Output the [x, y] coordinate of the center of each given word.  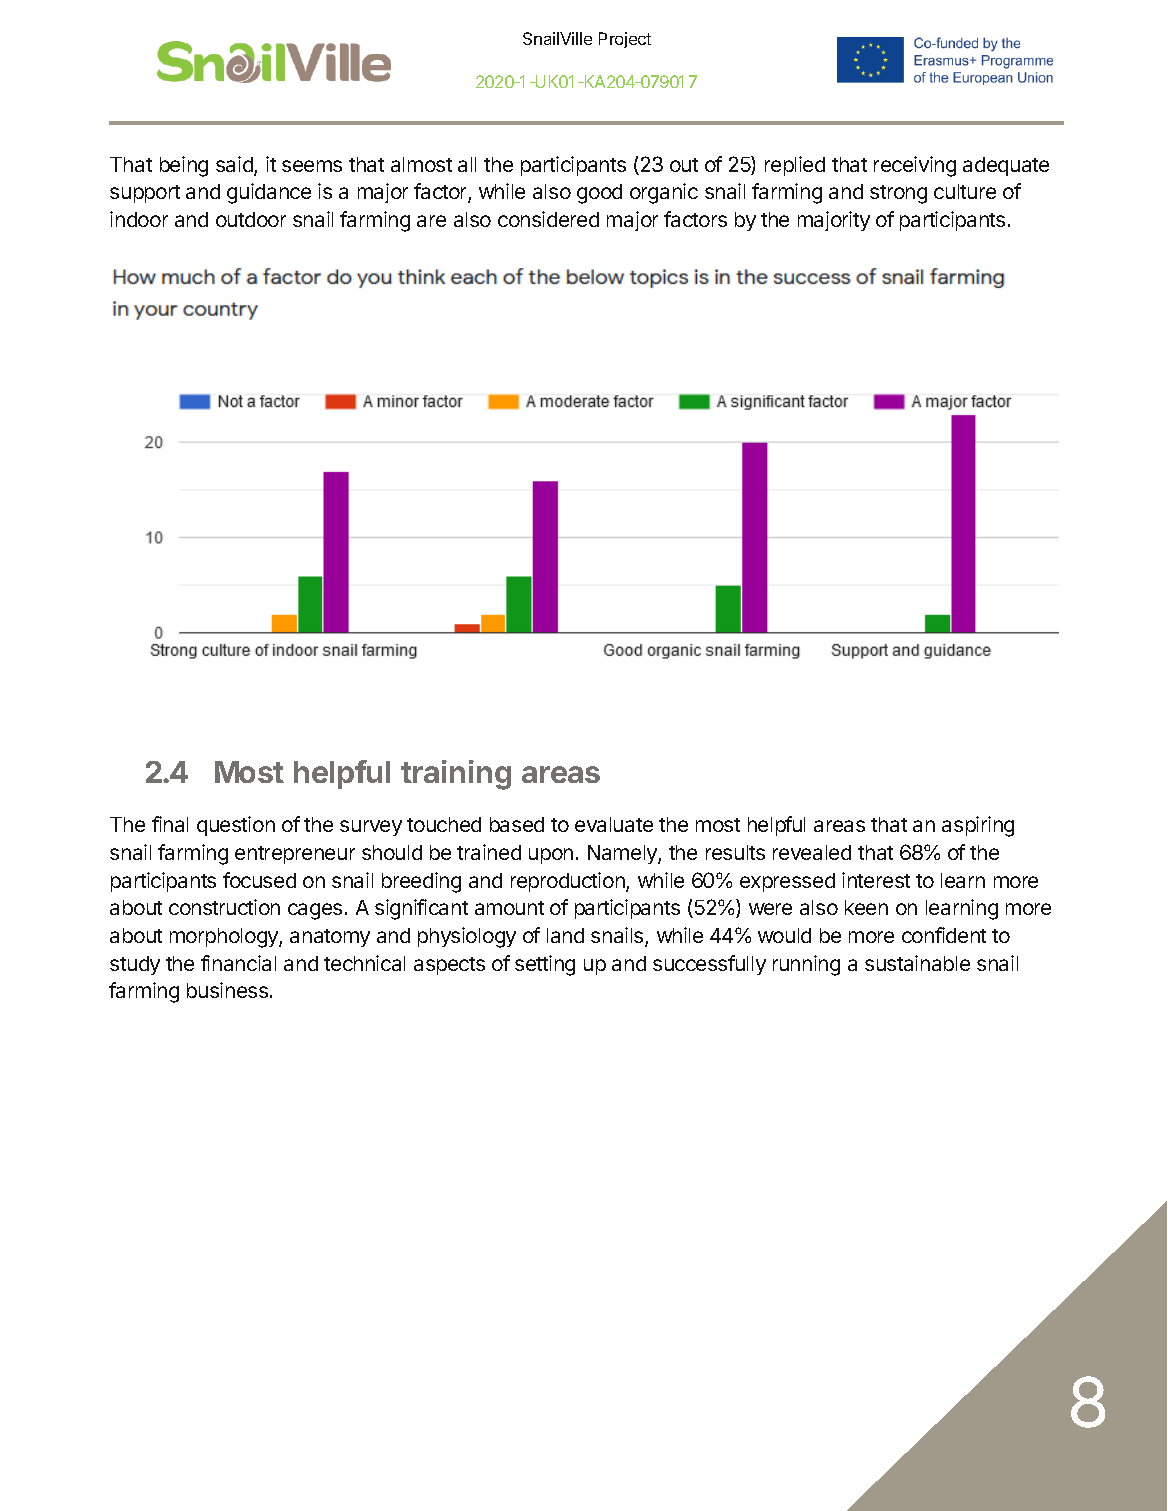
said [235, 165]
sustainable [917, 963]
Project [625, 40]
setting [545, 965]
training [456, 775]
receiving [915, 166]
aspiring [978, 826]
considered [548, 219]
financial [238, 963]
